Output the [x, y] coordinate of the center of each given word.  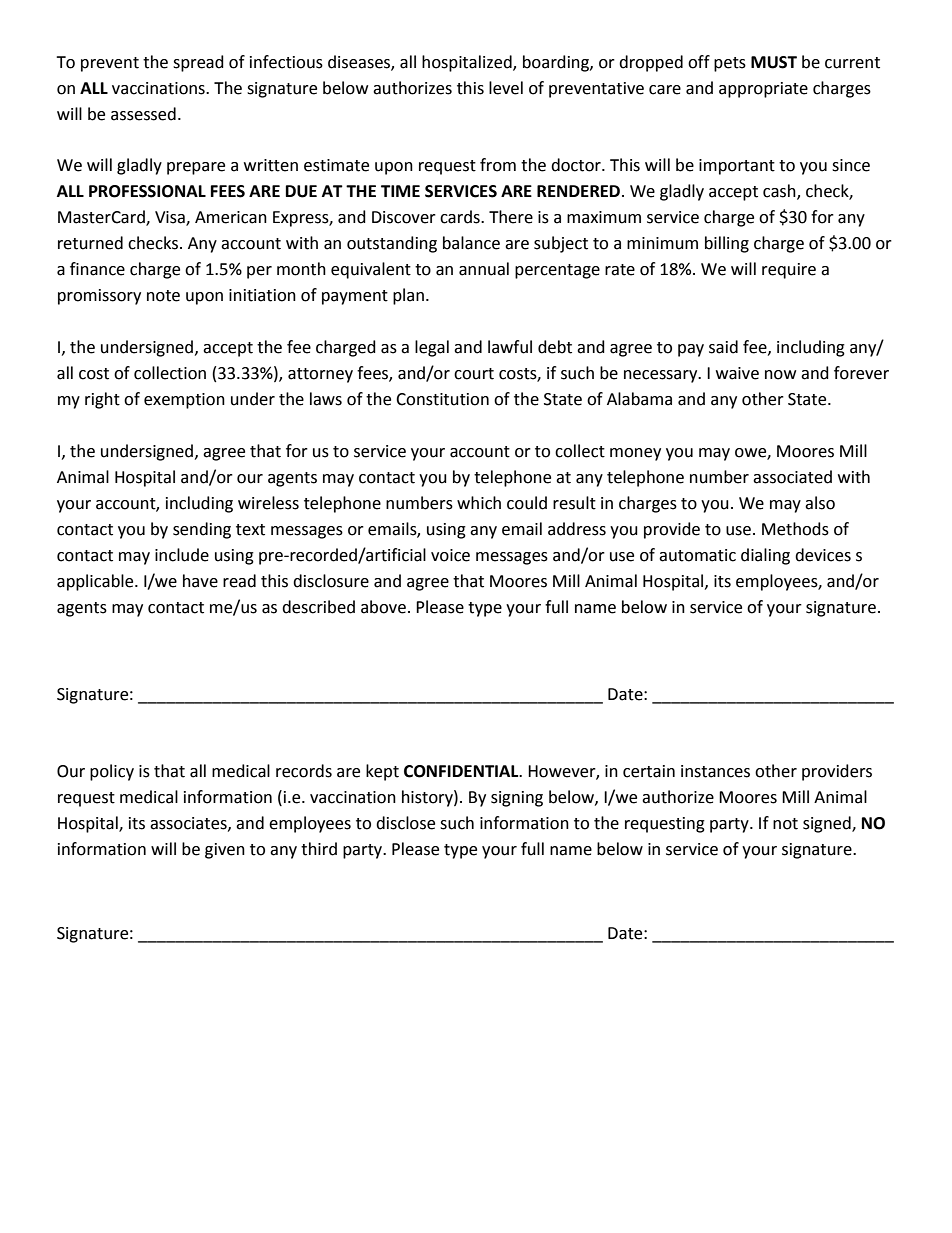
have [200, 581]
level [506, 88]
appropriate [763, 90]
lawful [510, 347]
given [225, 851]
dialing [765, 556]
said [723, 347]
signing [517, 799]
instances [715, 771]
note [163, 296]
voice [450, 555]
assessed [143, 114]
